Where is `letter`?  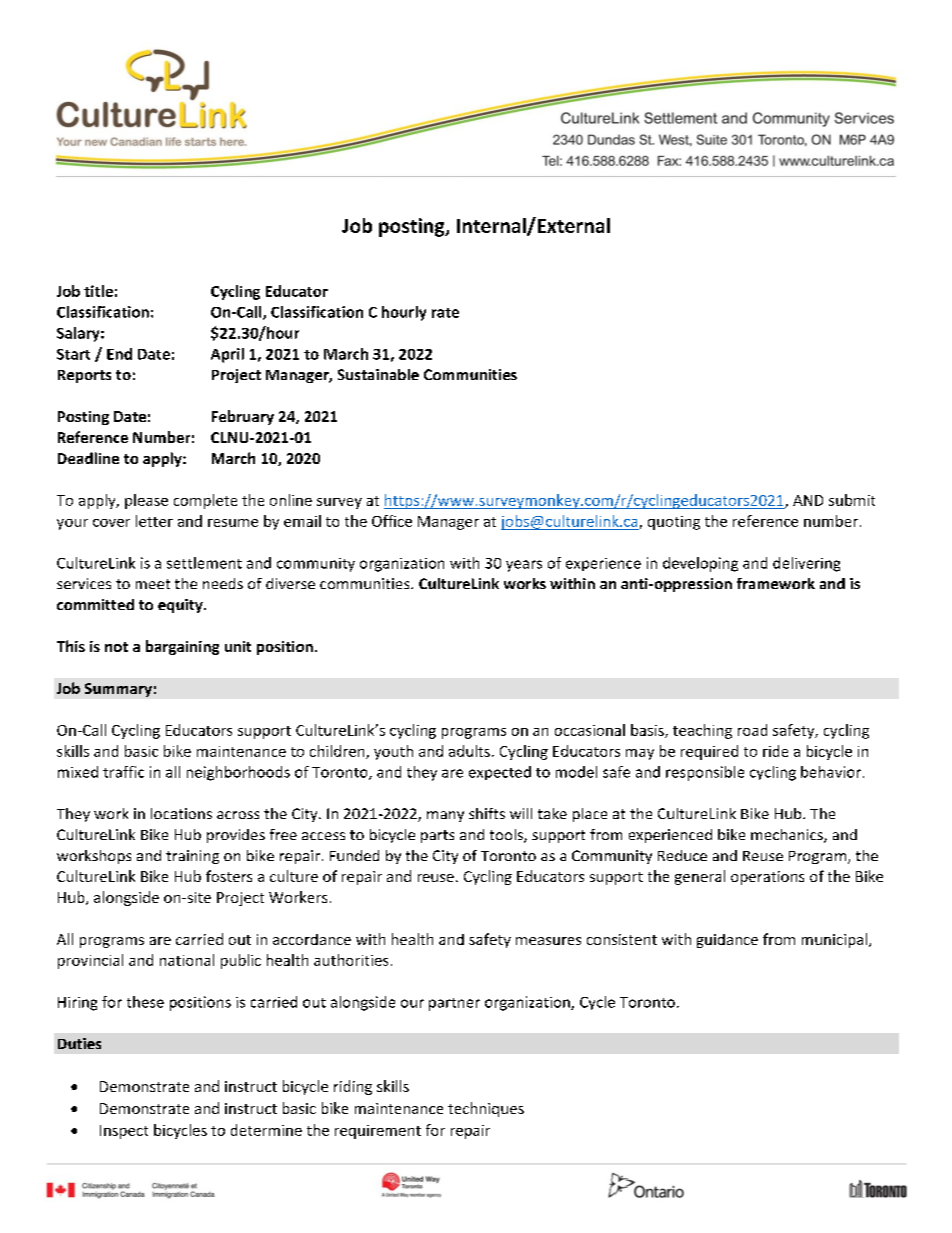 letter is located at coordinates (154, 521).
